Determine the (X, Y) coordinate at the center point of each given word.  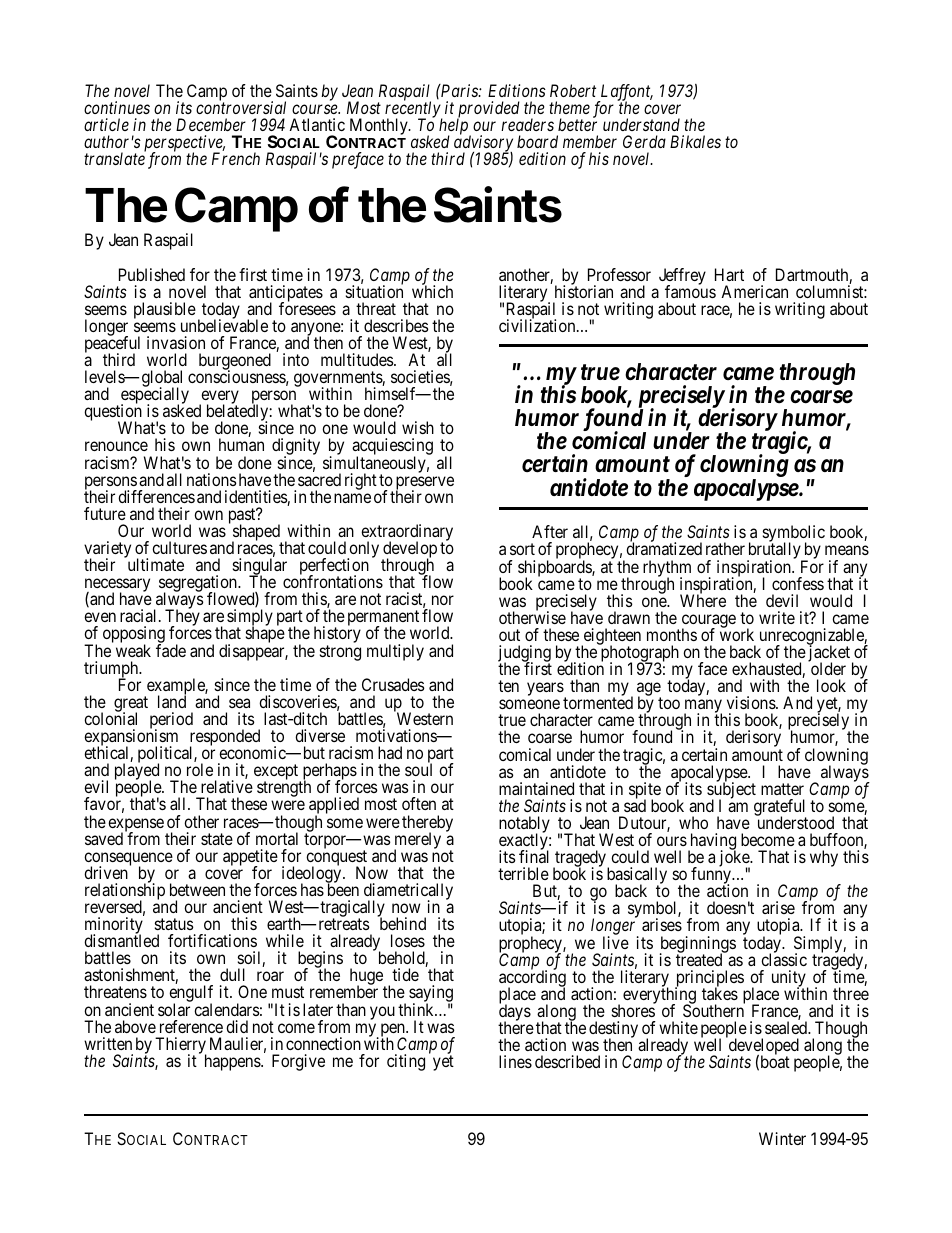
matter (782, 789)
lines (515, 1061)
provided (488, 111)
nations (212, 479)
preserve (425, 484)
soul (418, 769)
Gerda (644, 141)
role (200, 769)
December (211, 124)
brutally (775, 552)
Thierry (181, 1046)
